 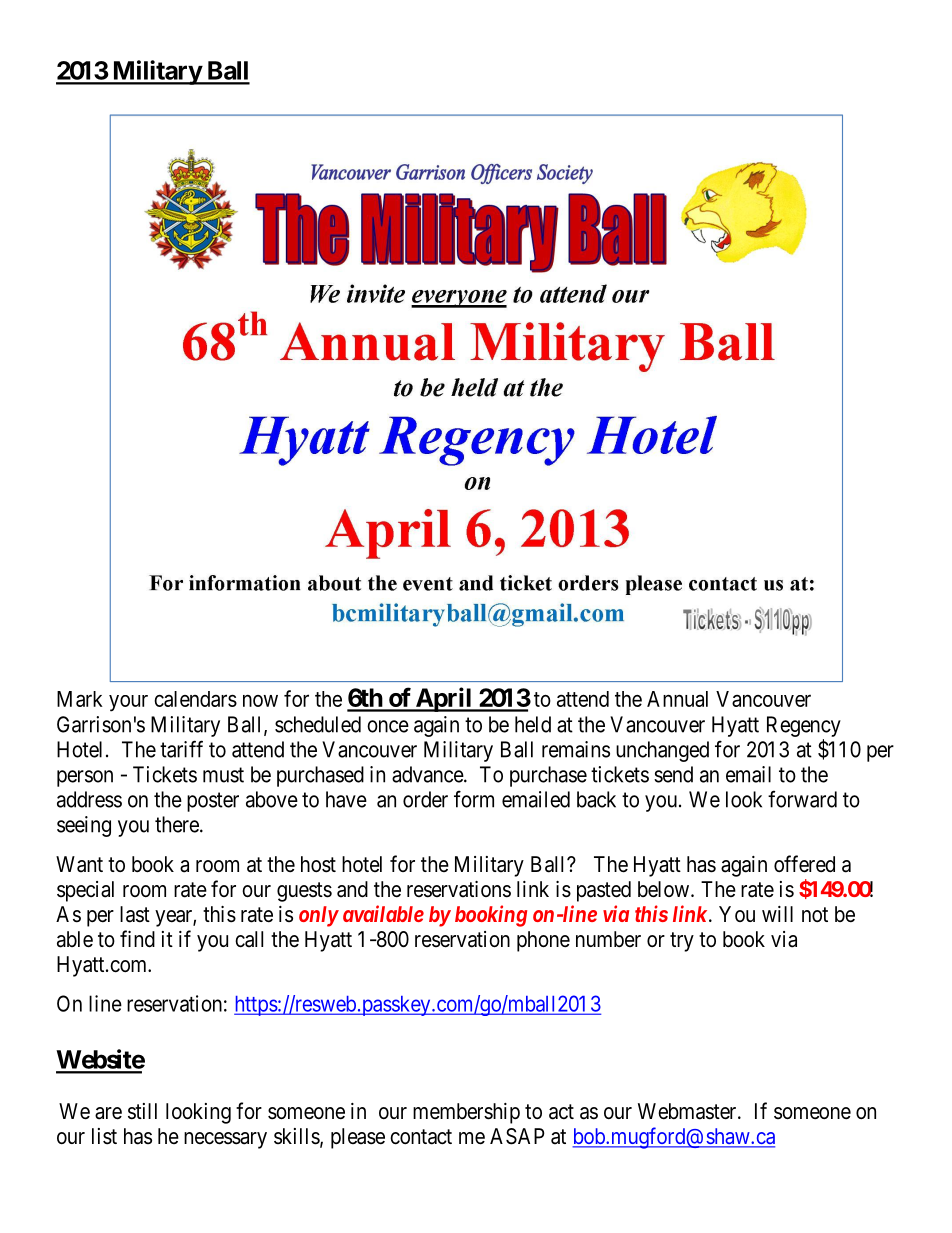 What do you see at coordinates (677, 699) in the image?
I see `Annual` at bounding box center [677, 699].
